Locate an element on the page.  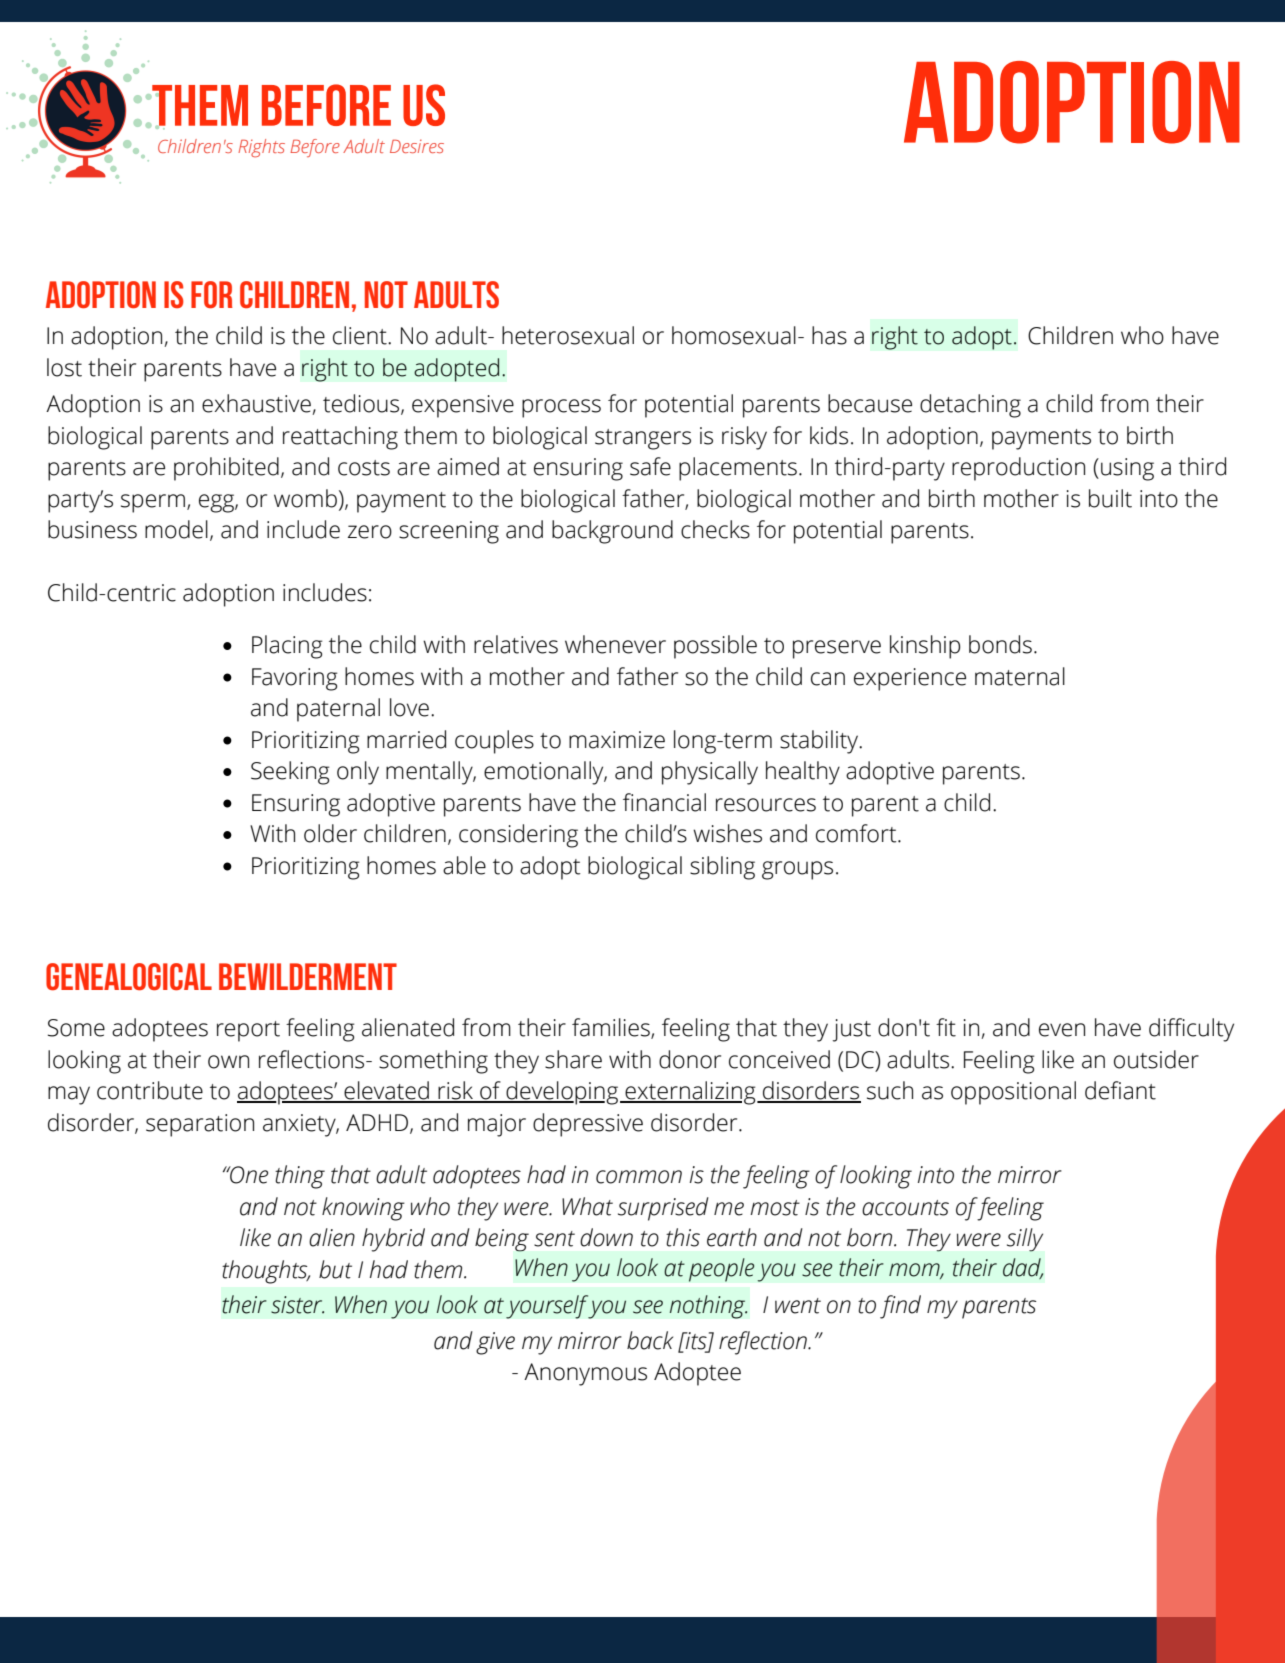
exhaustive is located at coordinates (257, 404).
